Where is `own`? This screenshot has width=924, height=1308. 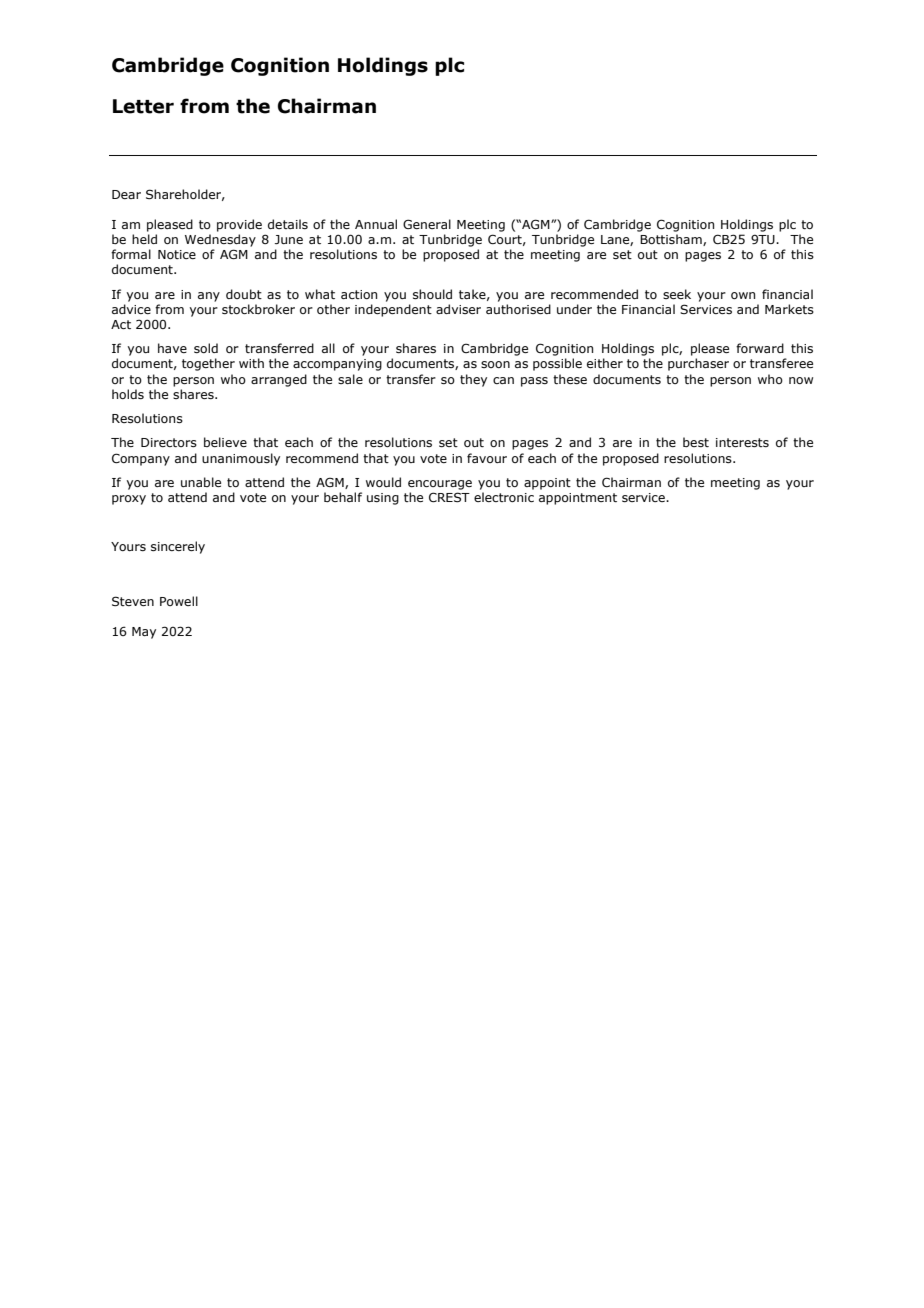 own is located at coordinates (743, 295).
